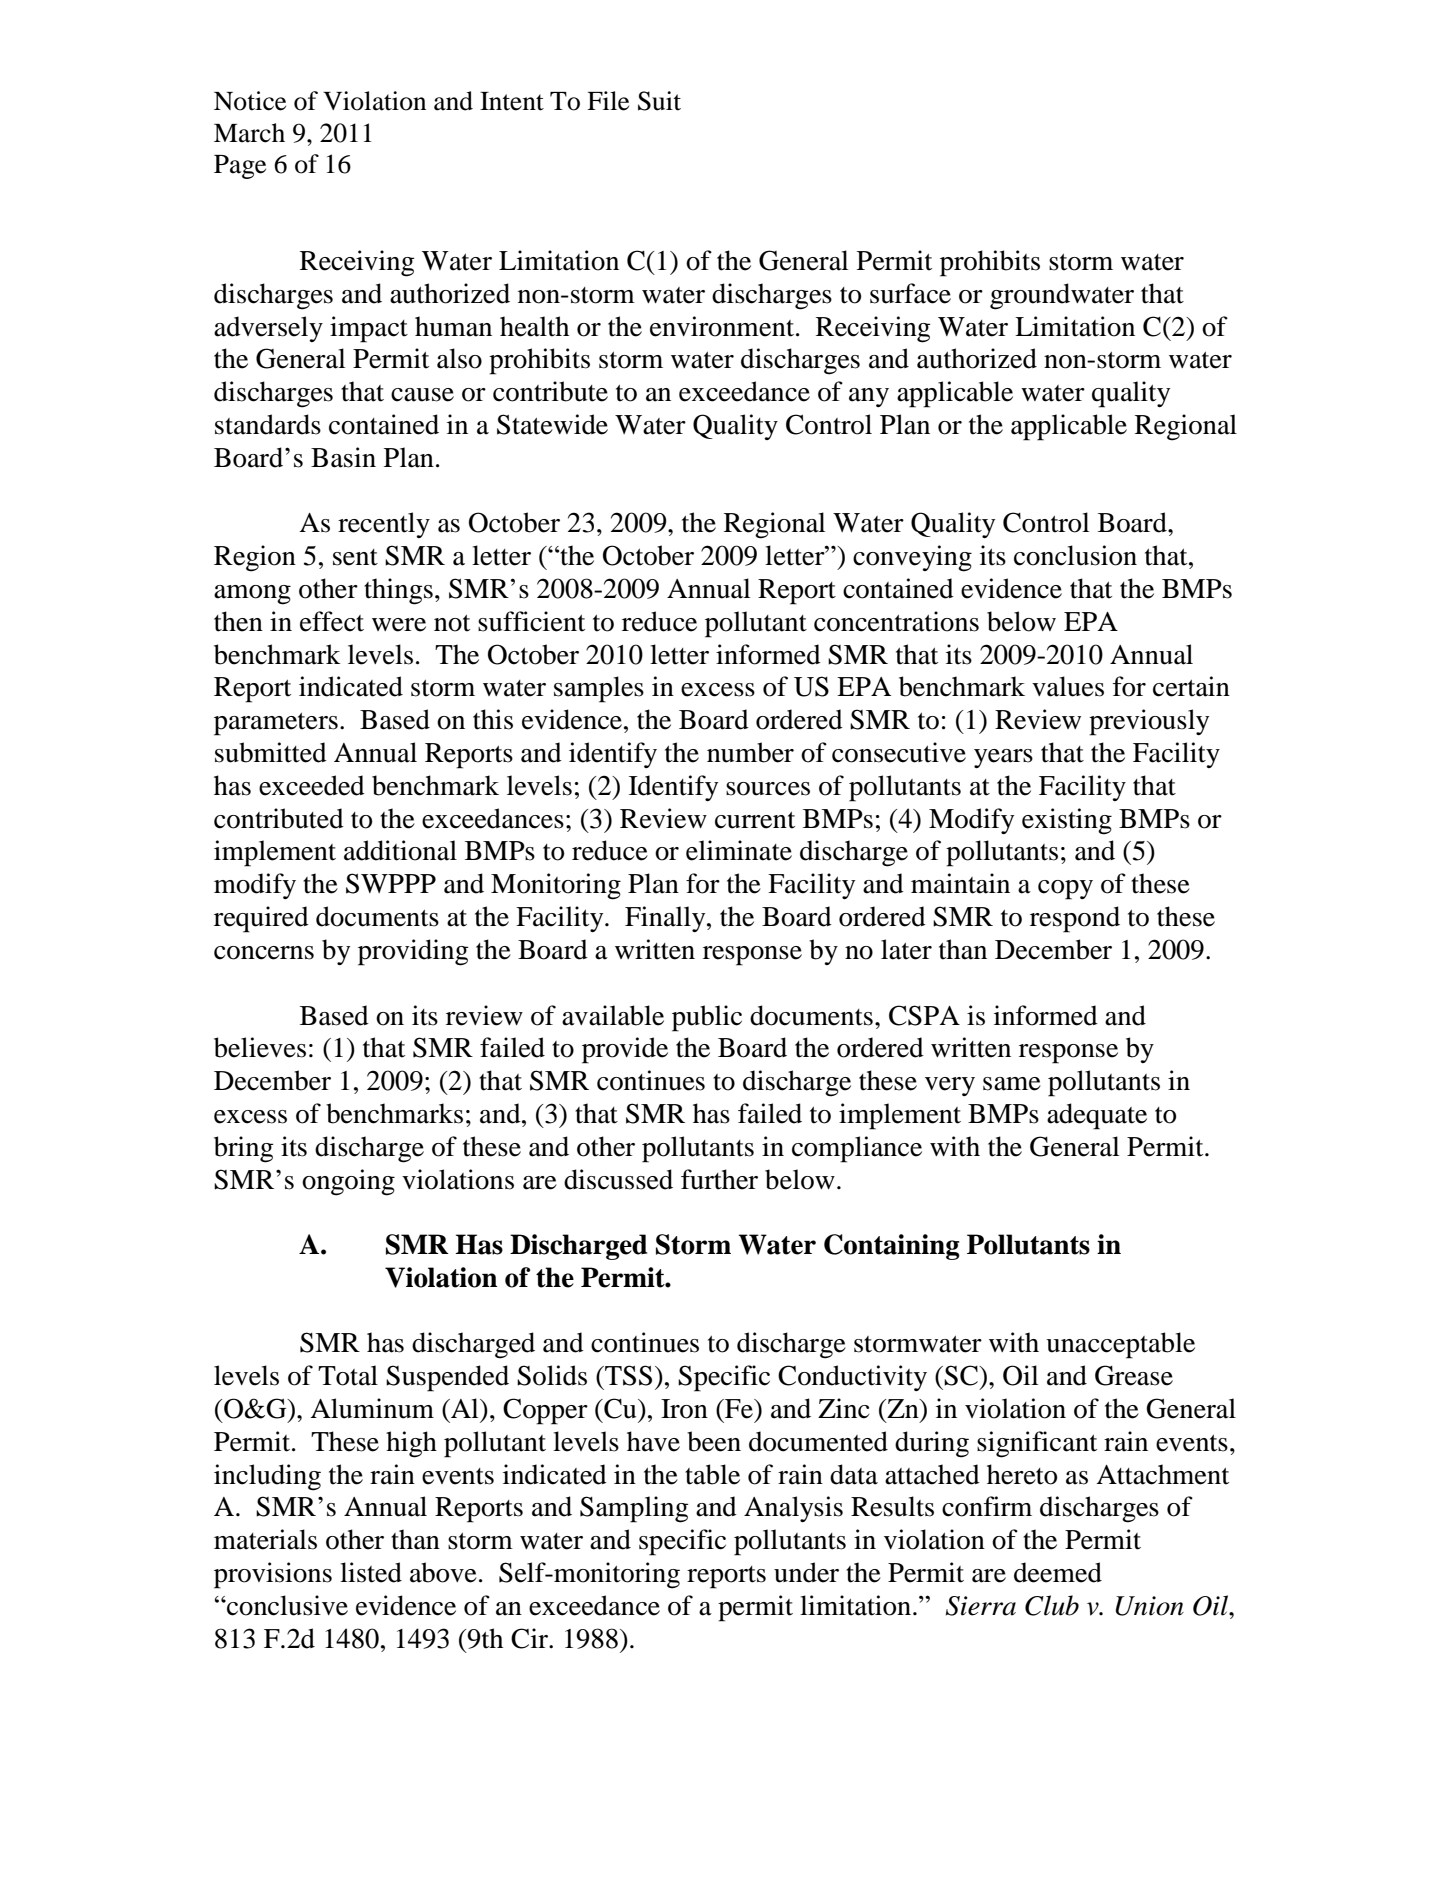 Image resolution: width=1455 pixels, height=1883 pixels. What do you see at coordinates (739, 850) in the page?
I see `eliminate` at bounding box center [739, 850].
